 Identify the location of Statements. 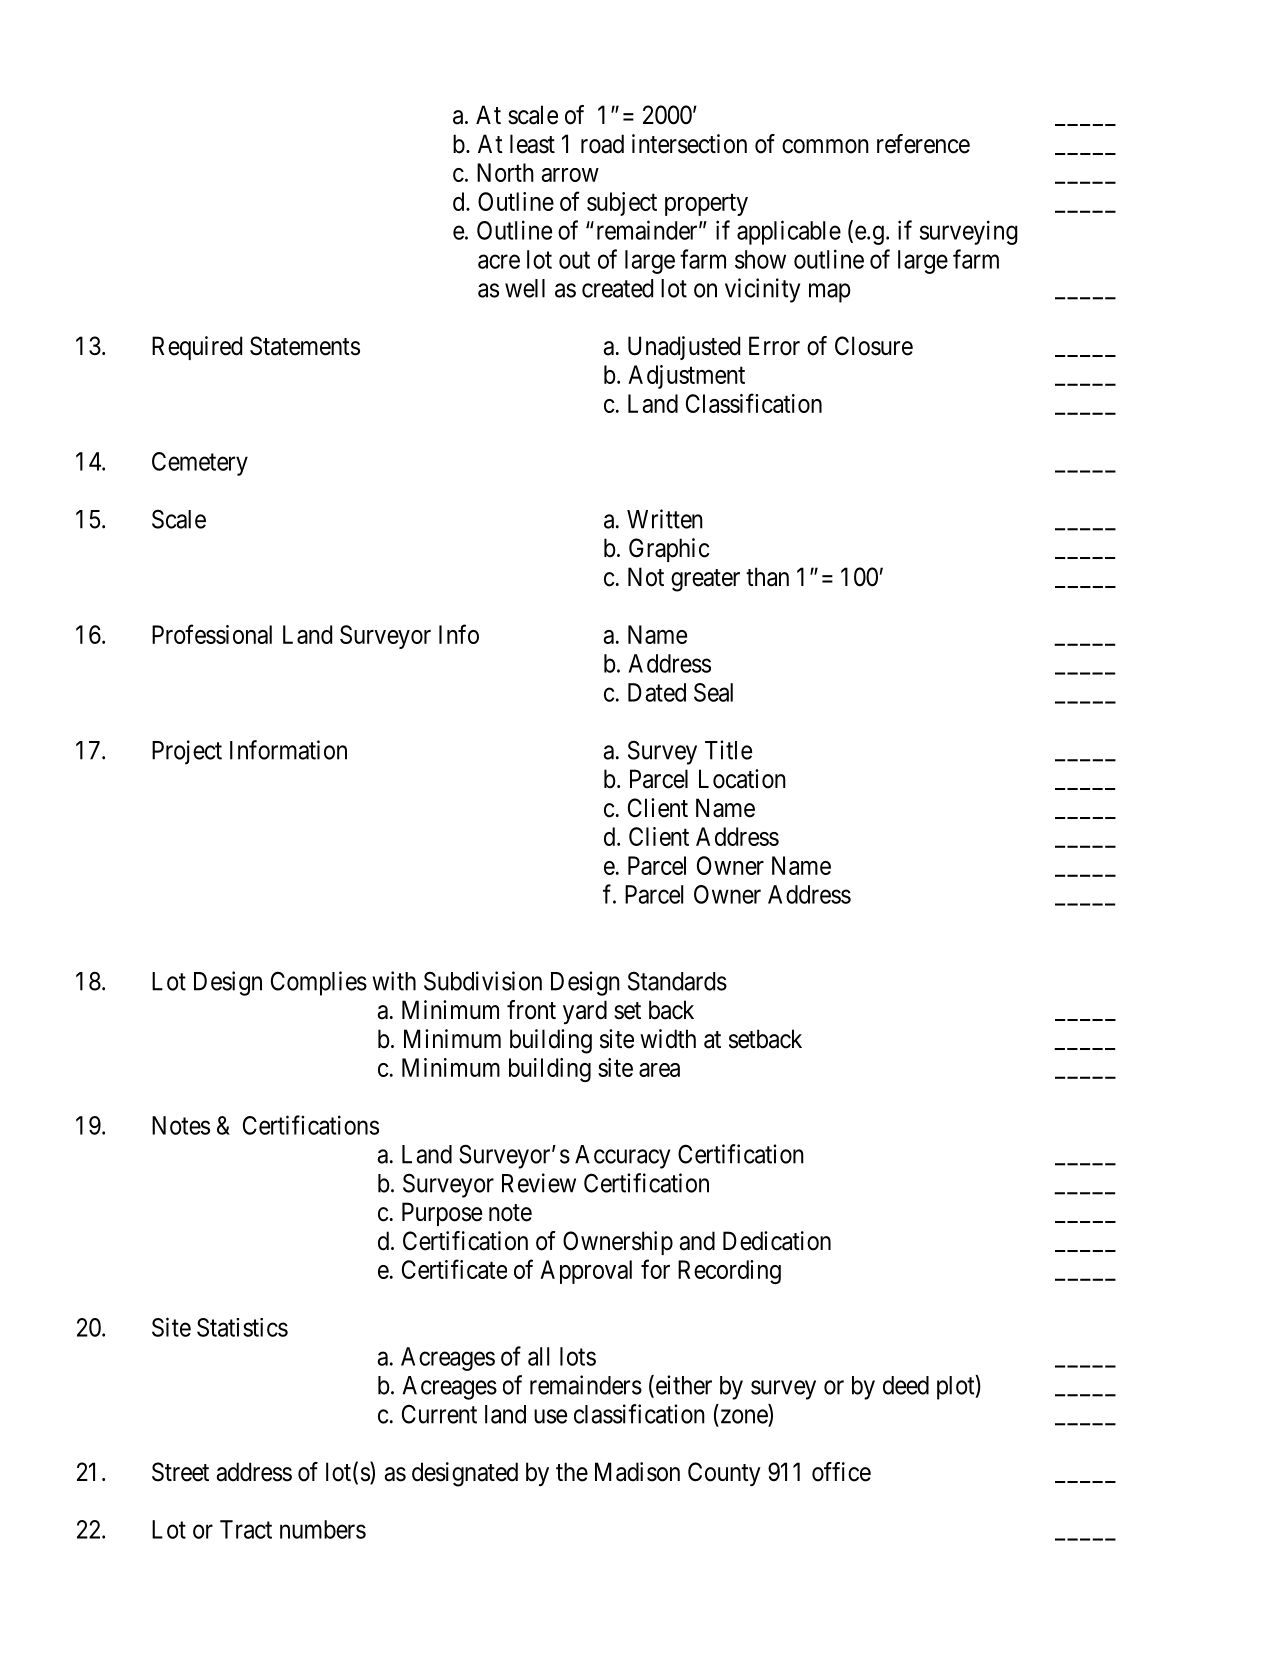
(305, 346).
